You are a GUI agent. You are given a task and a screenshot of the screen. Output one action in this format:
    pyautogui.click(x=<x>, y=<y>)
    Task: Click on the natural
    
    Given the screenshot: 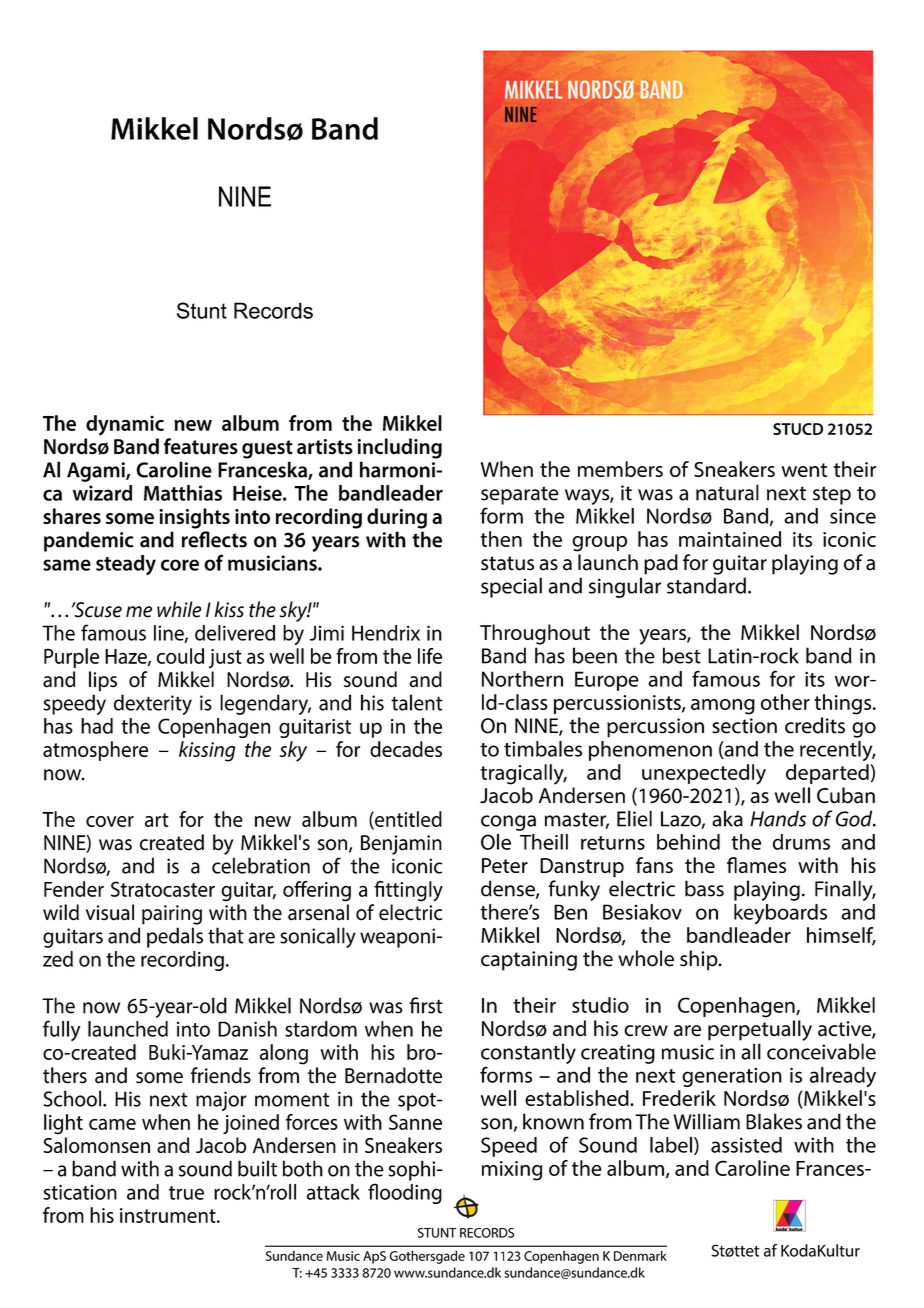 What is the action you would take?
    pyautogui.click(x=727, y=492)
